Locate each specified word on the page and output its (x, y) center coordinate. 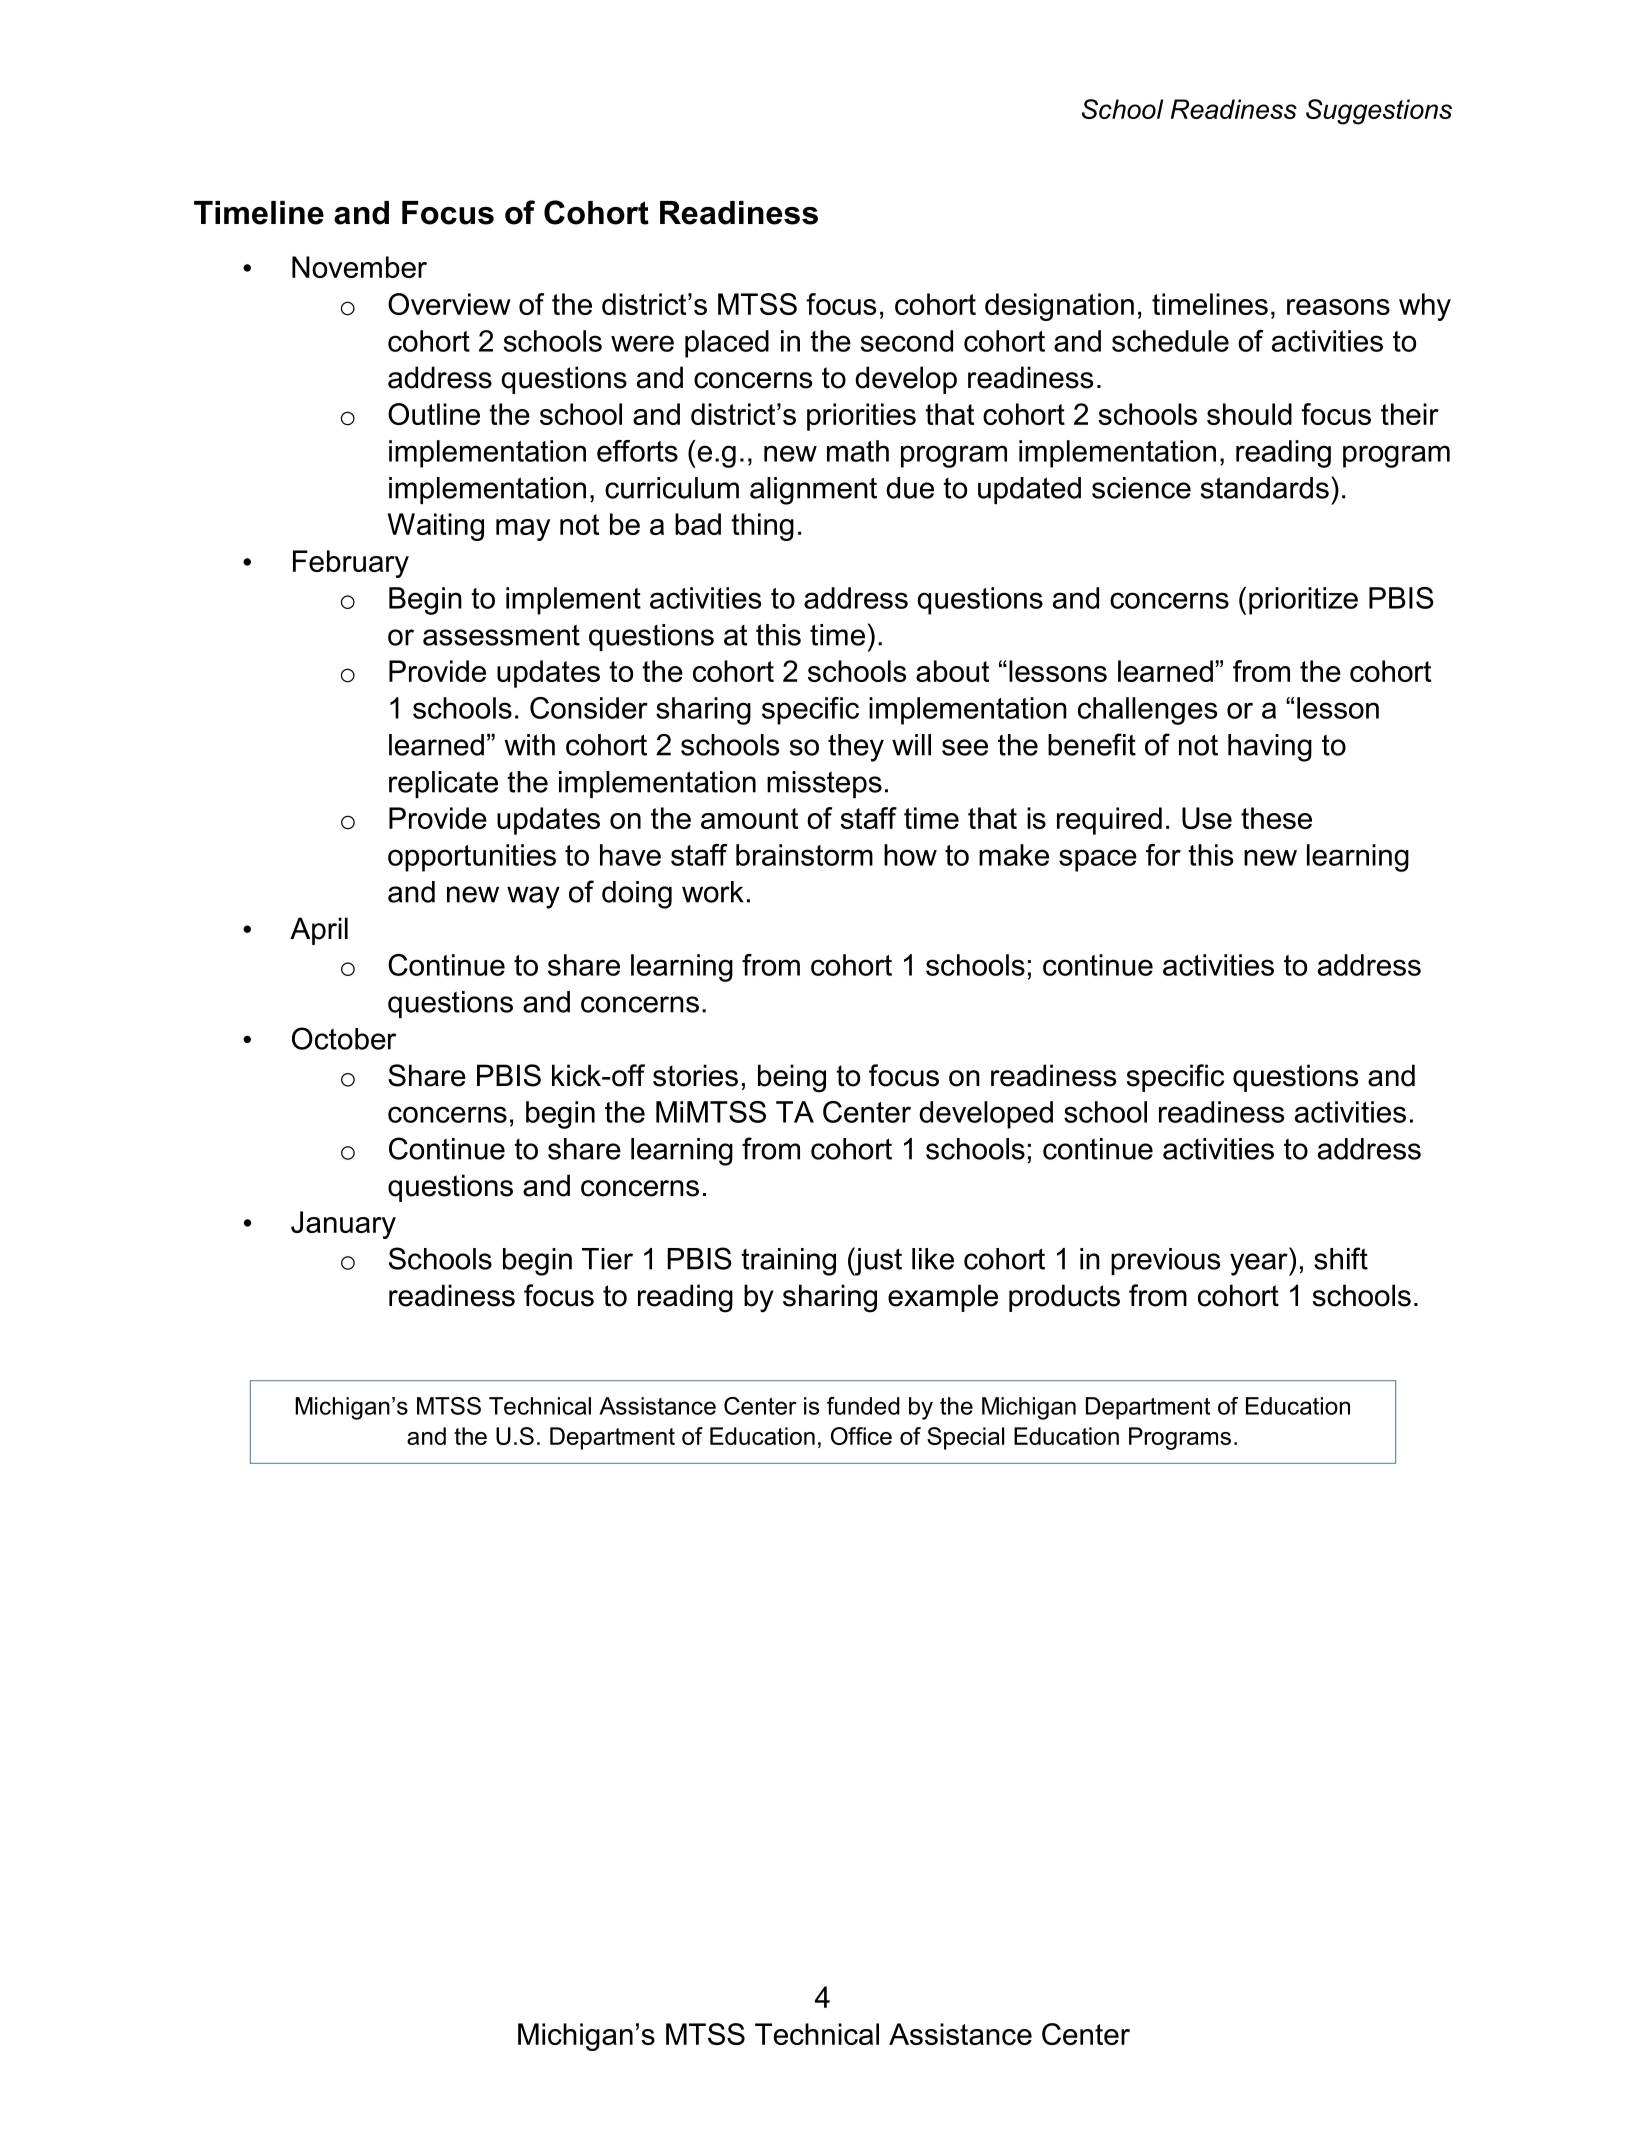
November (359, 267)
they (856, 748)
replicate (443, 784)
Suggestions (1379, 112)
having (1270, 748)
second (906, 341)
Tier (607, 1259)
